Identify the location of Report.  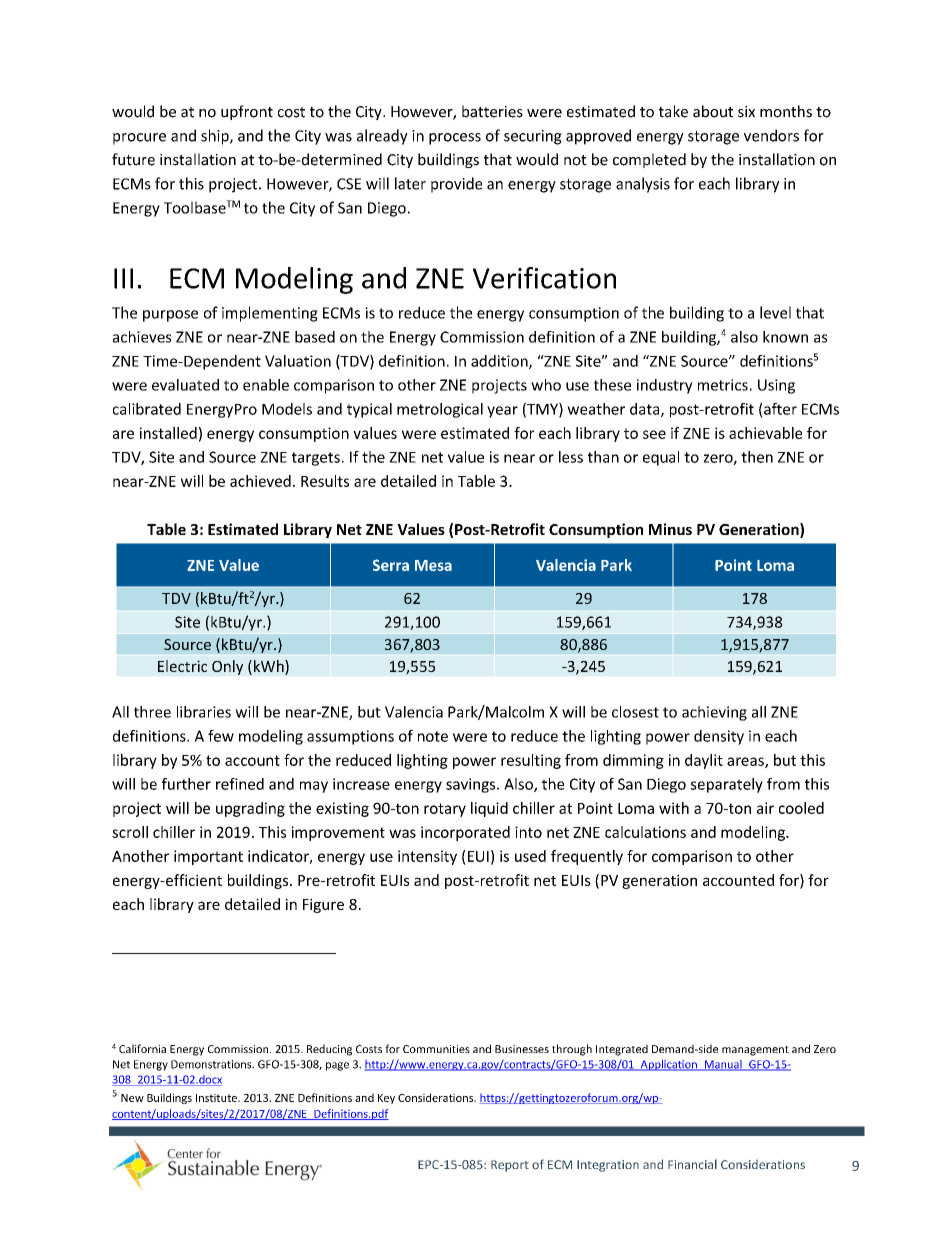
(510, 1166).
